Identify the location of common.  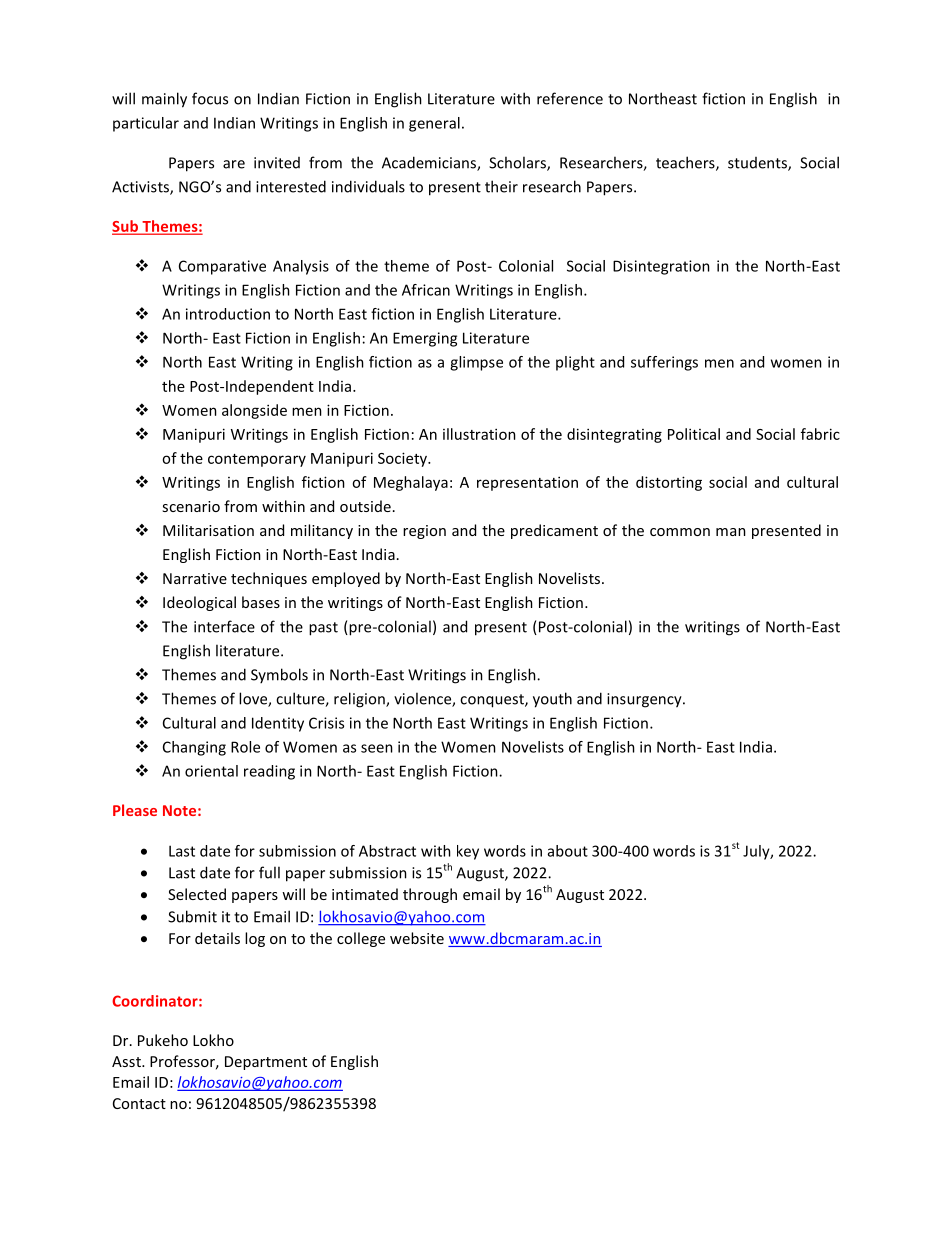
(680, 532).
